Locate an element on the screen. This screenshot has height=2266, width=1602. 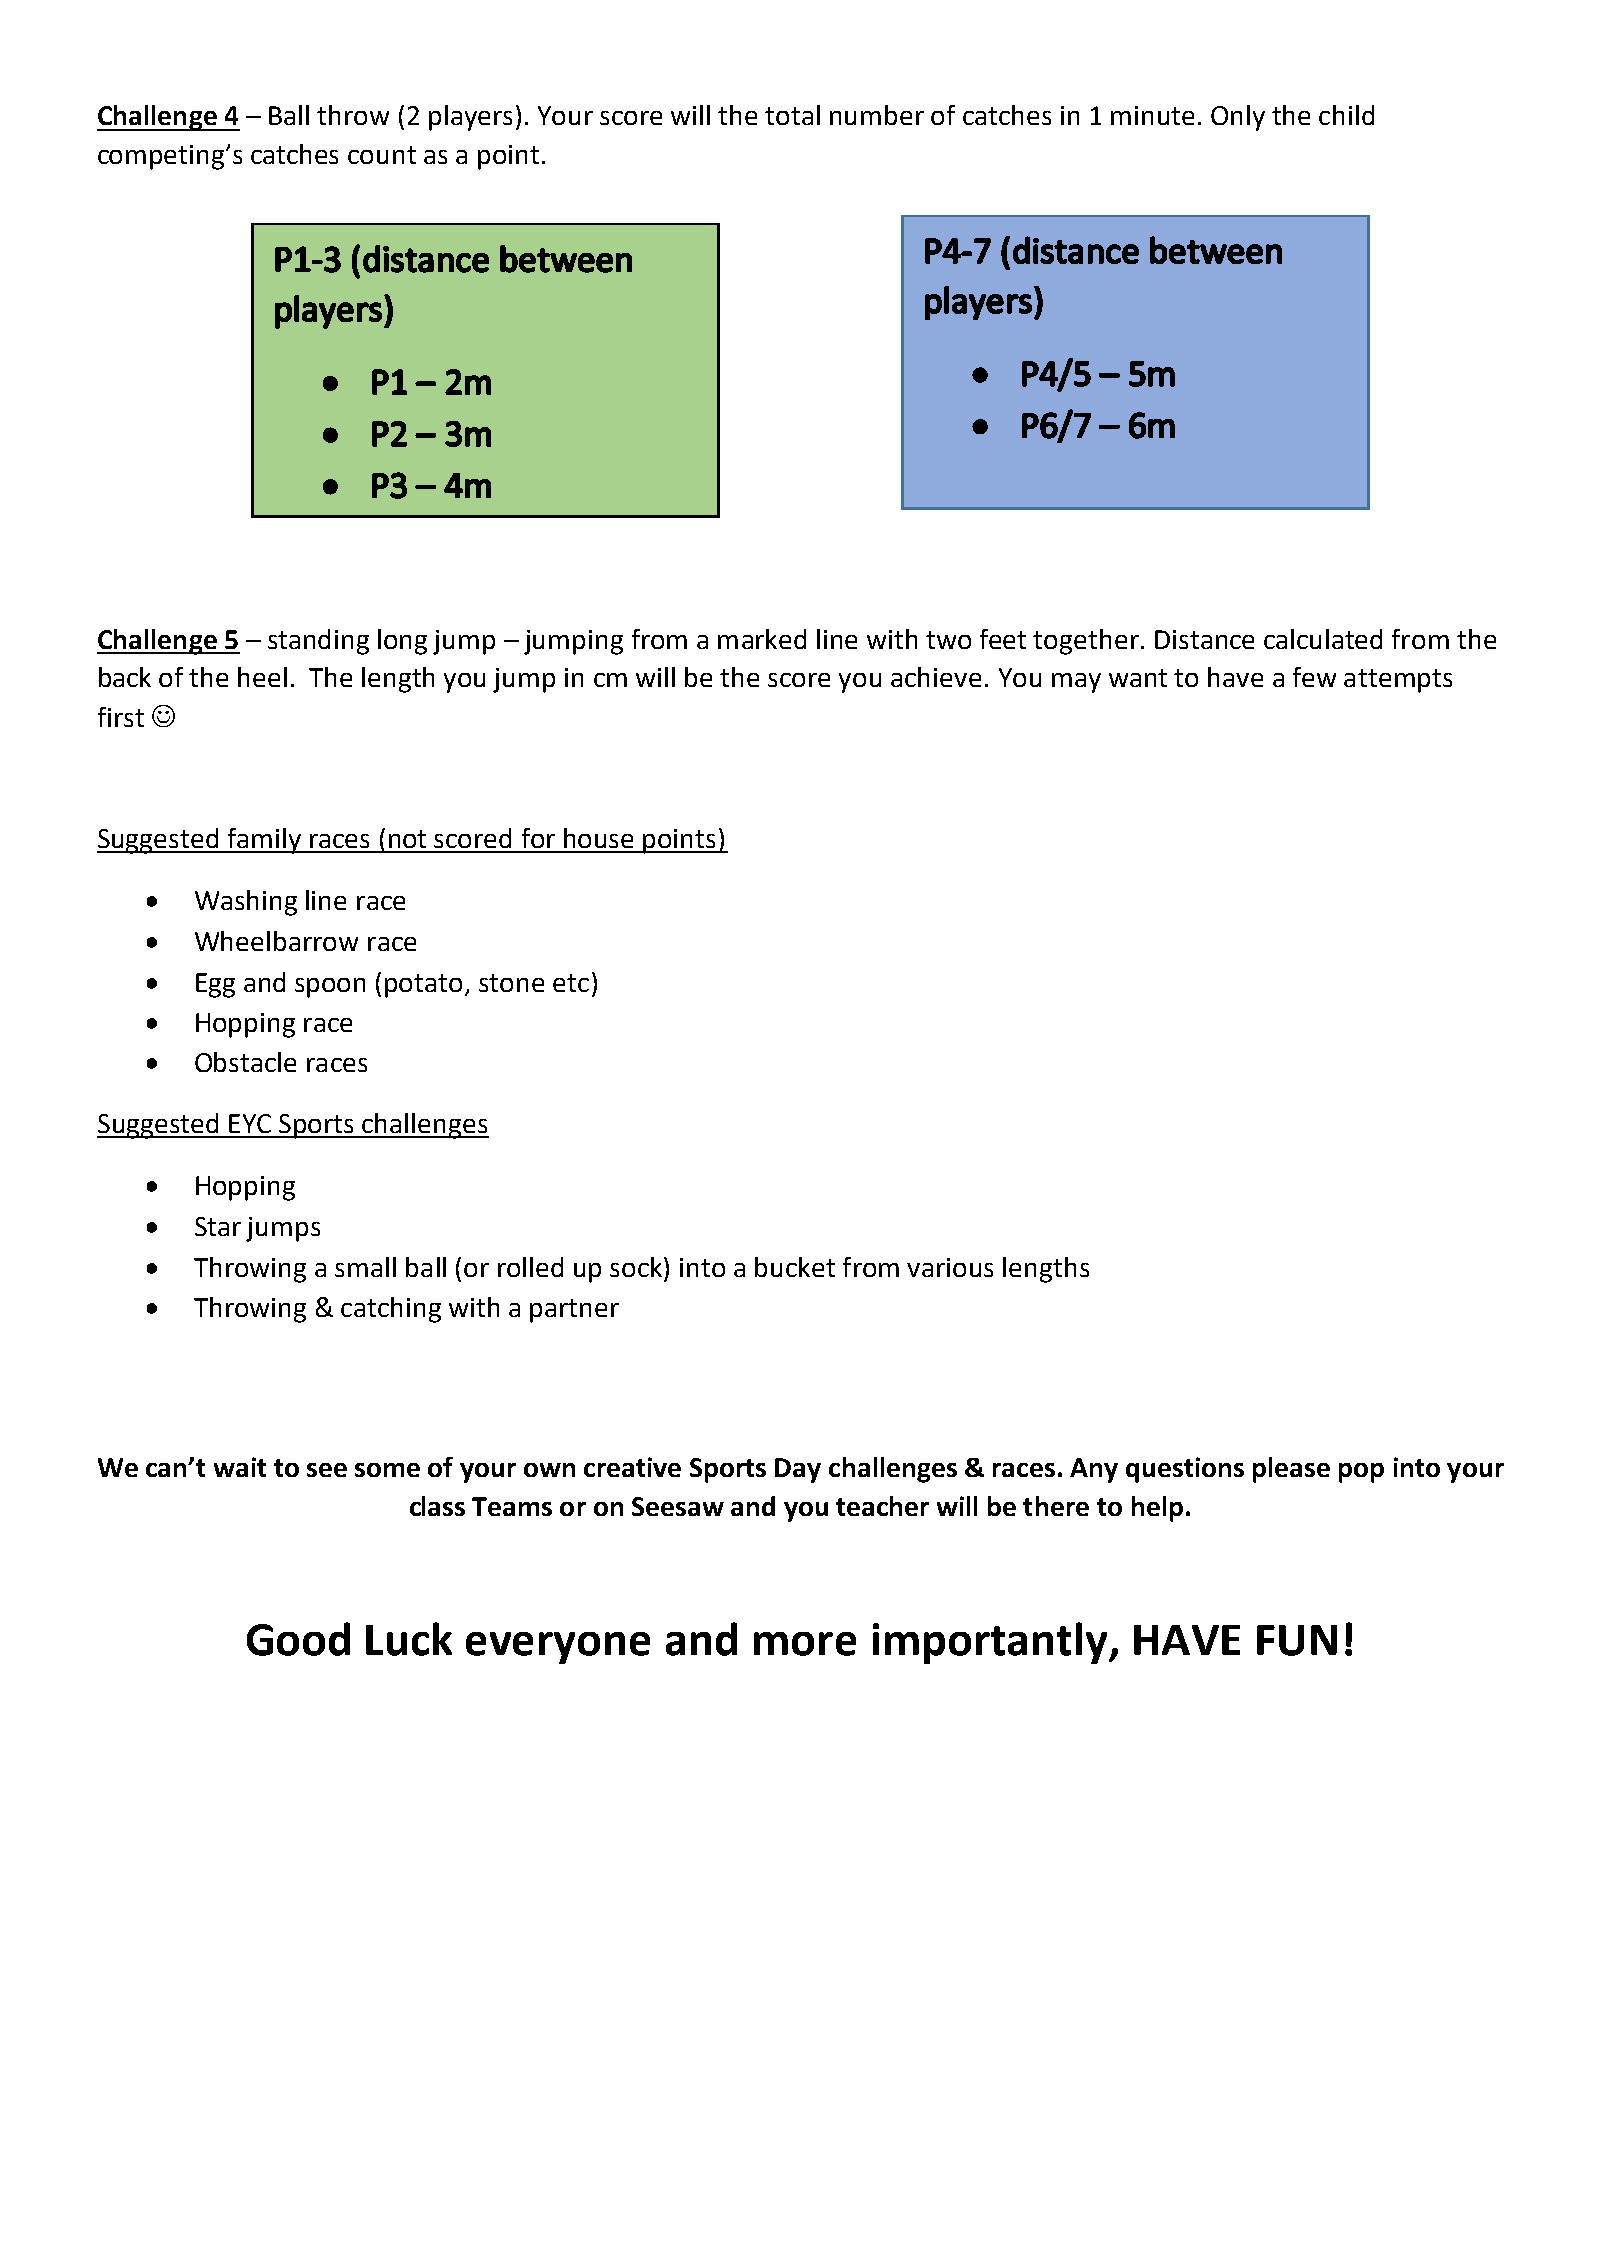
house is located at coordinates (598, 838).
